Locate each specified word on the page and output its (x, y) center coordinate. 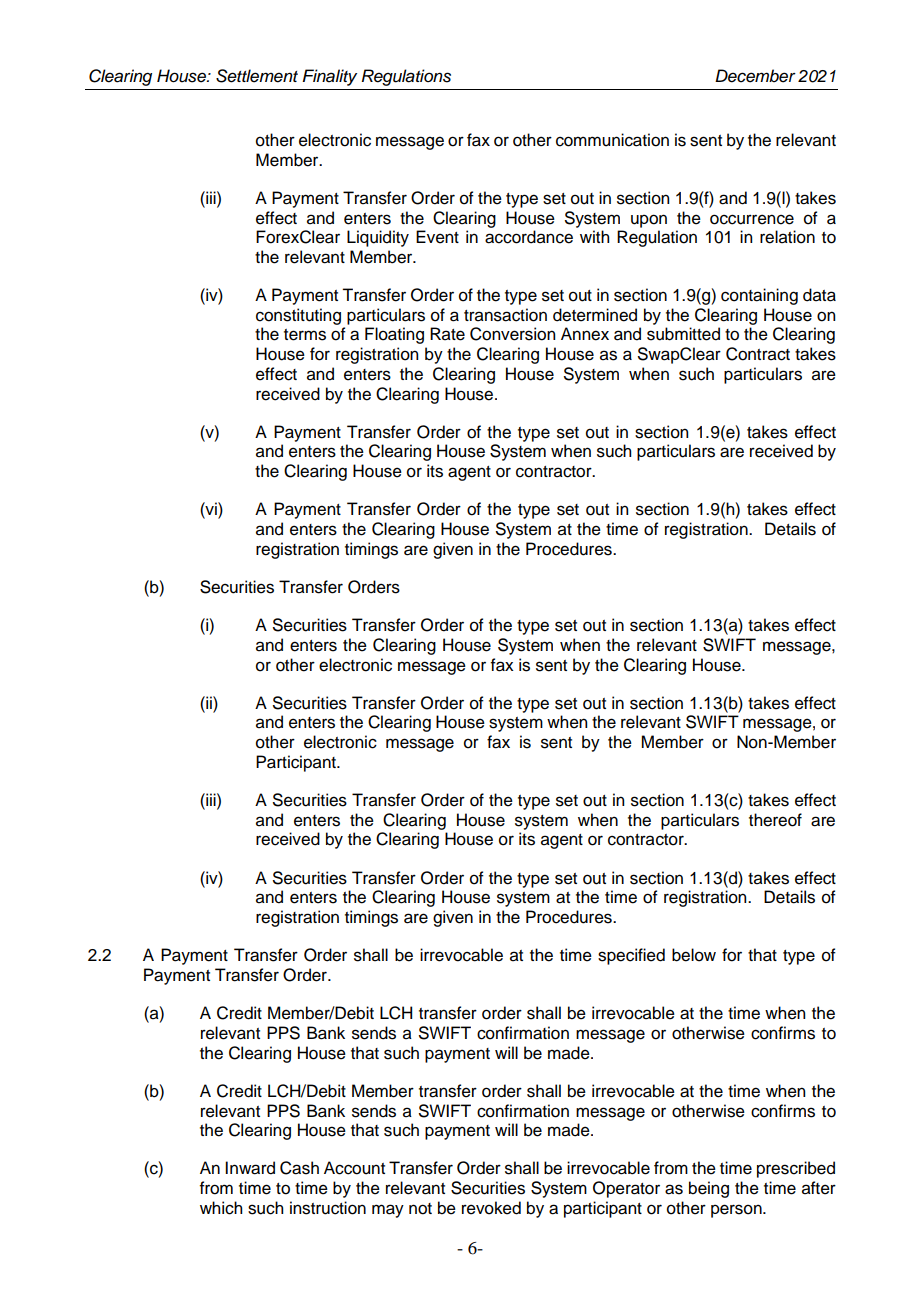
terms (305, 335)
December (755, 76)
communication (612, 140)
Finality (329, 77)
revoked (491, 1208)
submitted (683, 334)
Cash (299, 1168)
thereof (775, 820)
